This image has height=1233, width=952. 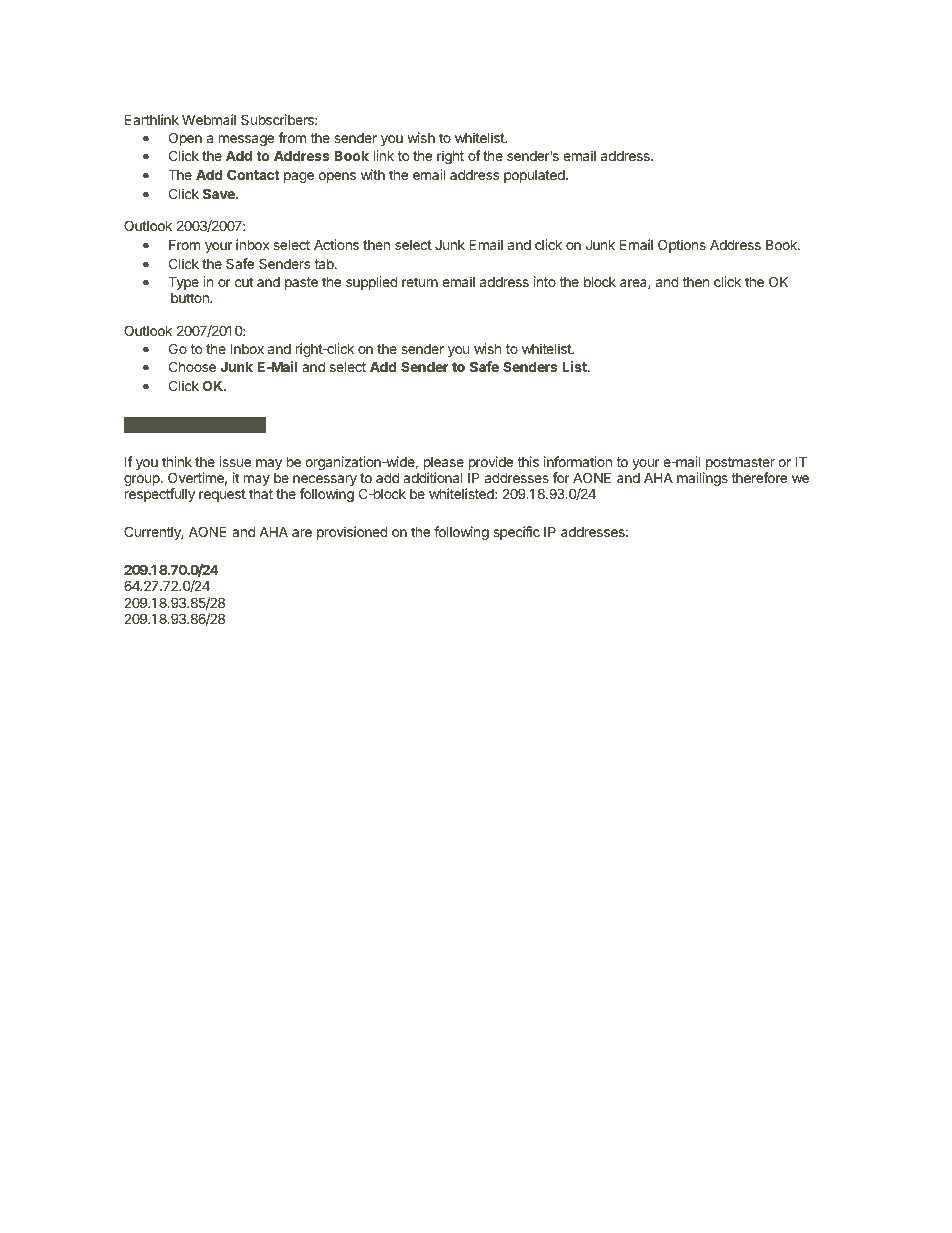 What do you see at coordinates (373, 174) in the image?
I see `with` at bounding box center [373, 174].
